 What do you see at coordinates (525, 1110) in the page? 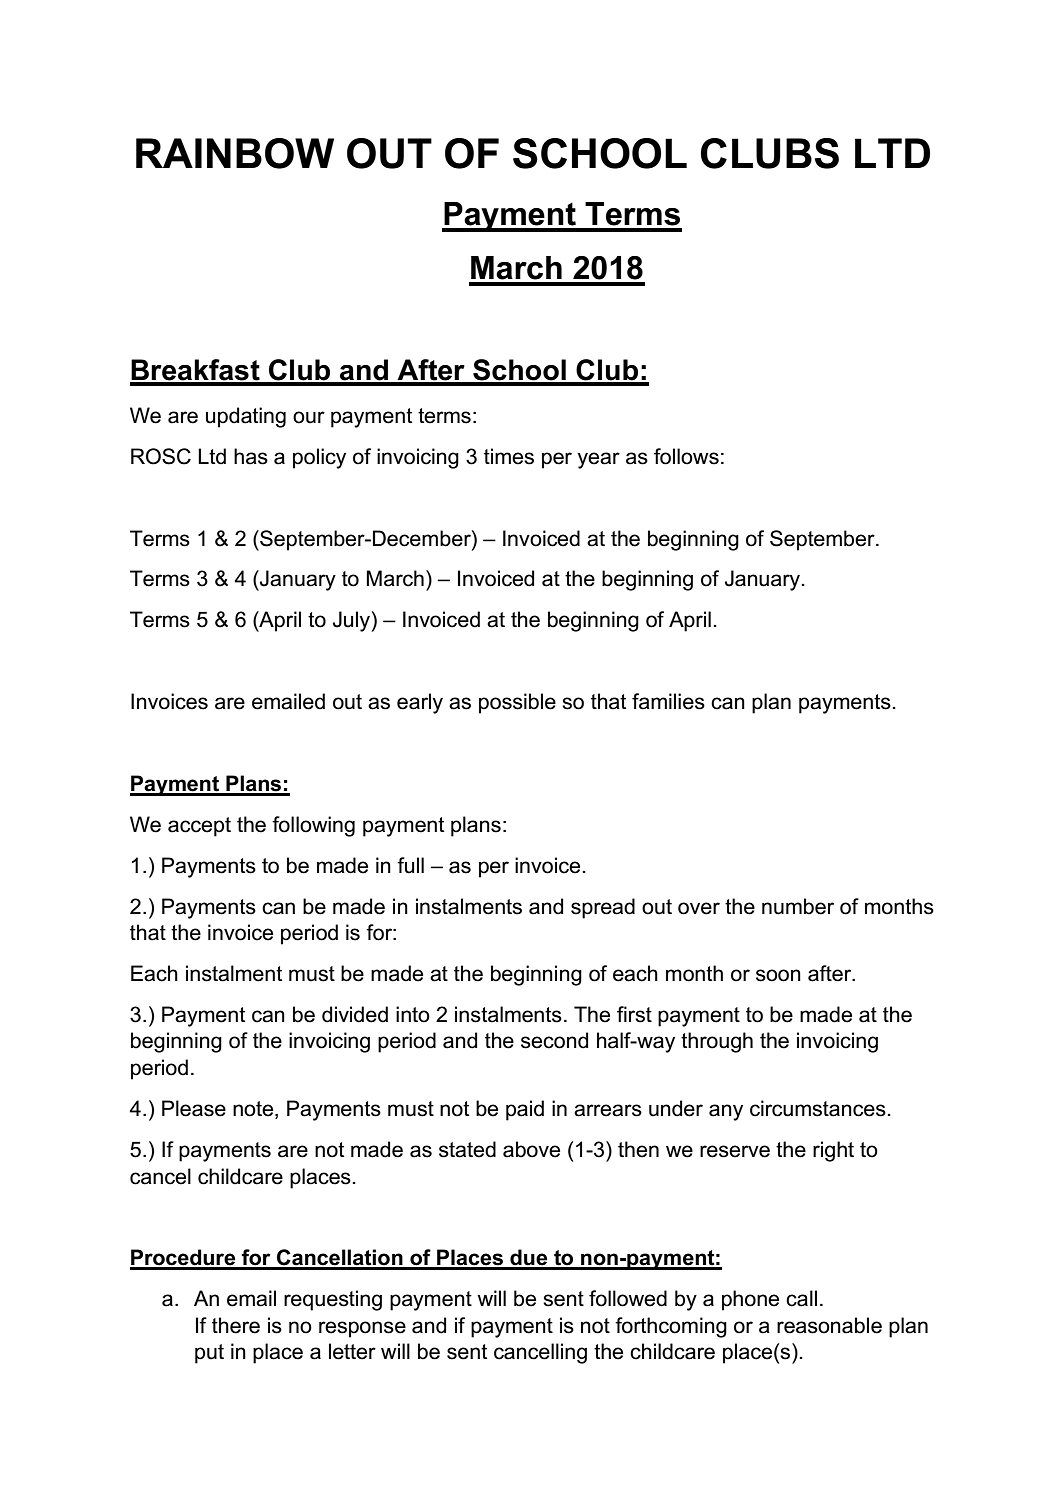
I see `paid` at bounding box center [525, 1110].
